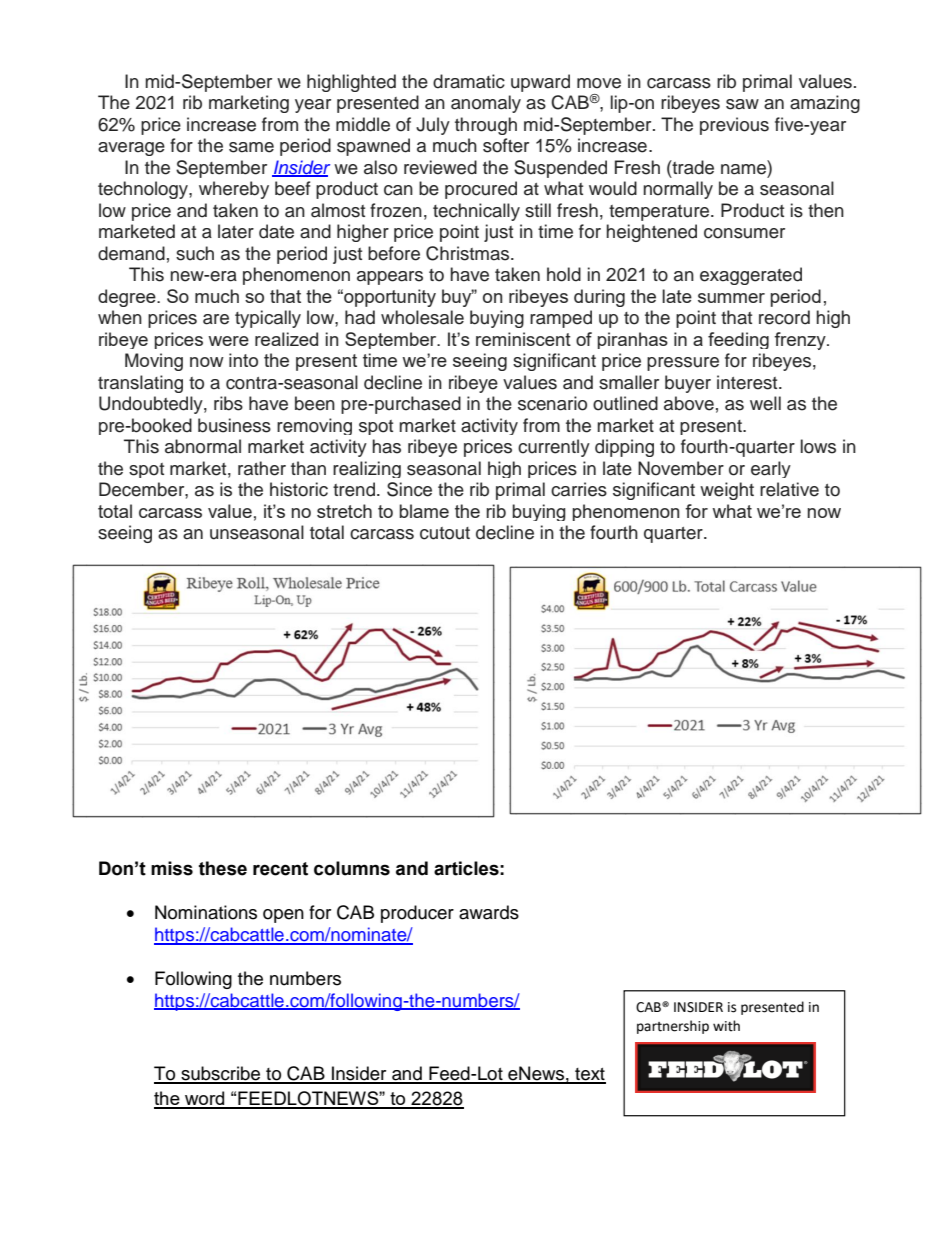  Describe the element at coordinates (742, 104) in the image. I see `saw` at that location.
